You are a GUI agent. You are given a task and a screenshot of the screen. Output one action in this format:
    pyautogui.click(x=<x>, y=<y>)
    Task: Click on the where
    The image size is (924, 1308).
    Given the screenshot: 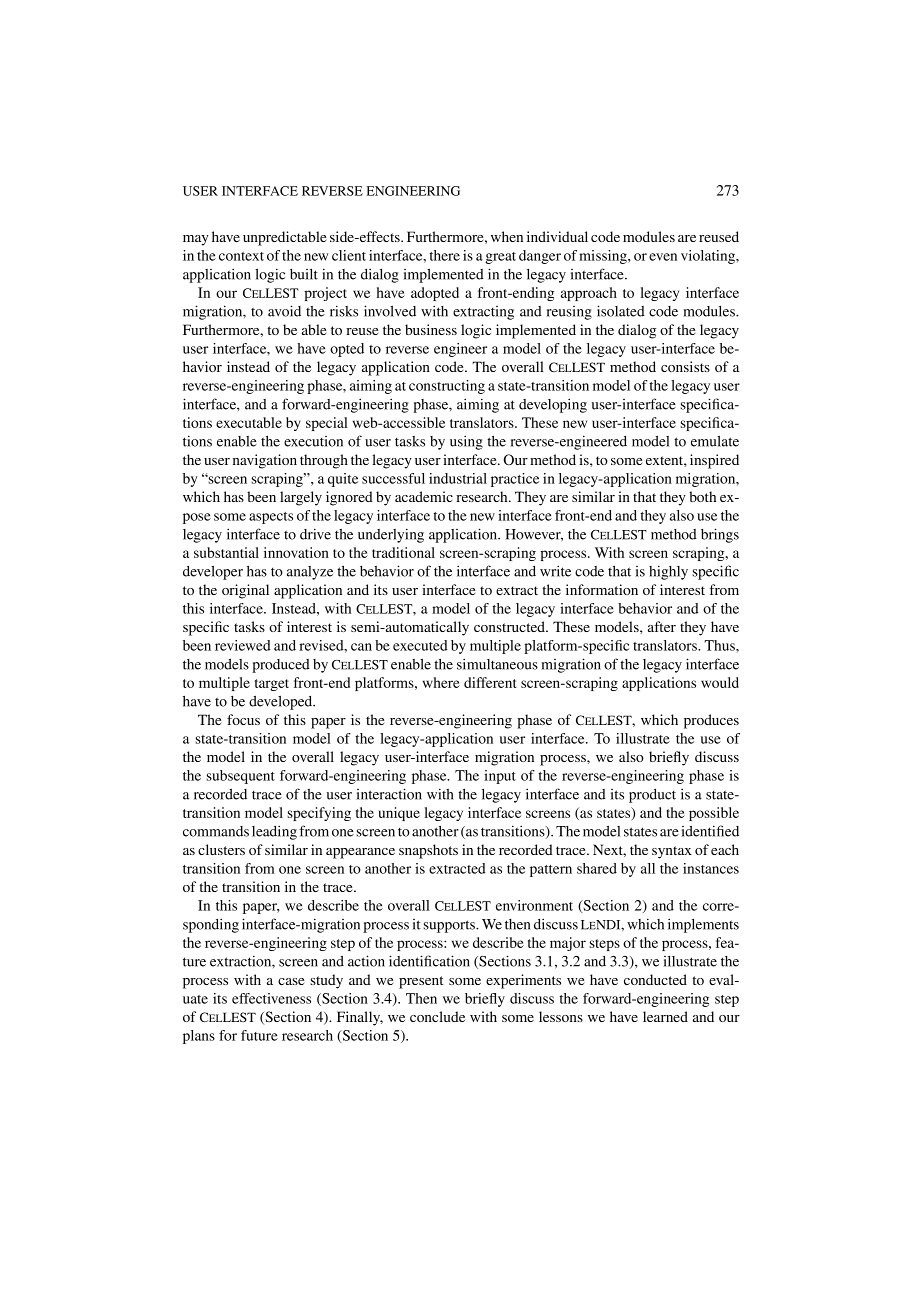 What is the action you would take?
    pyautogui.click(x=441, y=682)
